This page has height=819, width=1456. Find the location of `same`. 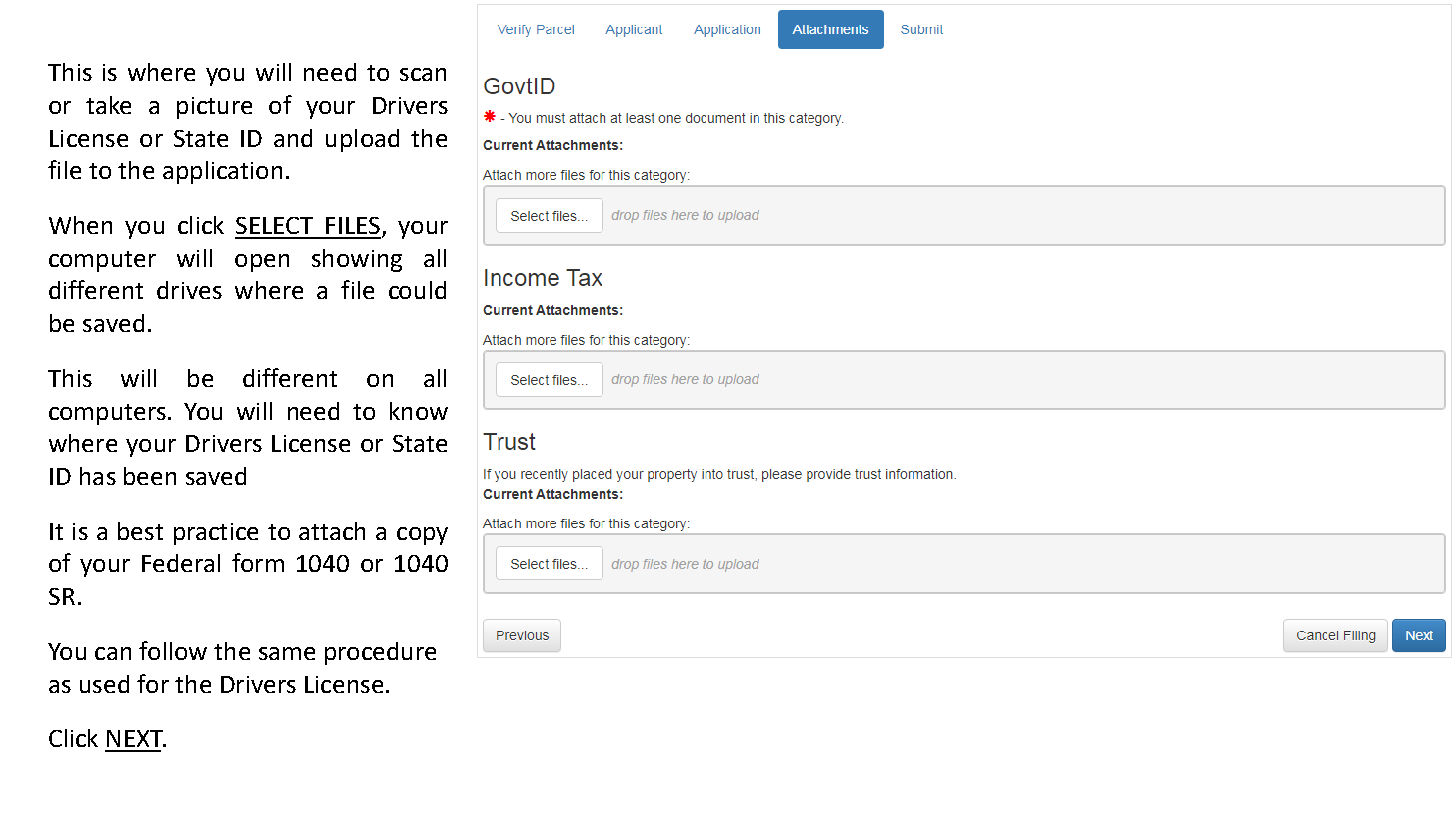

same is located at coordinates (287, 653).
